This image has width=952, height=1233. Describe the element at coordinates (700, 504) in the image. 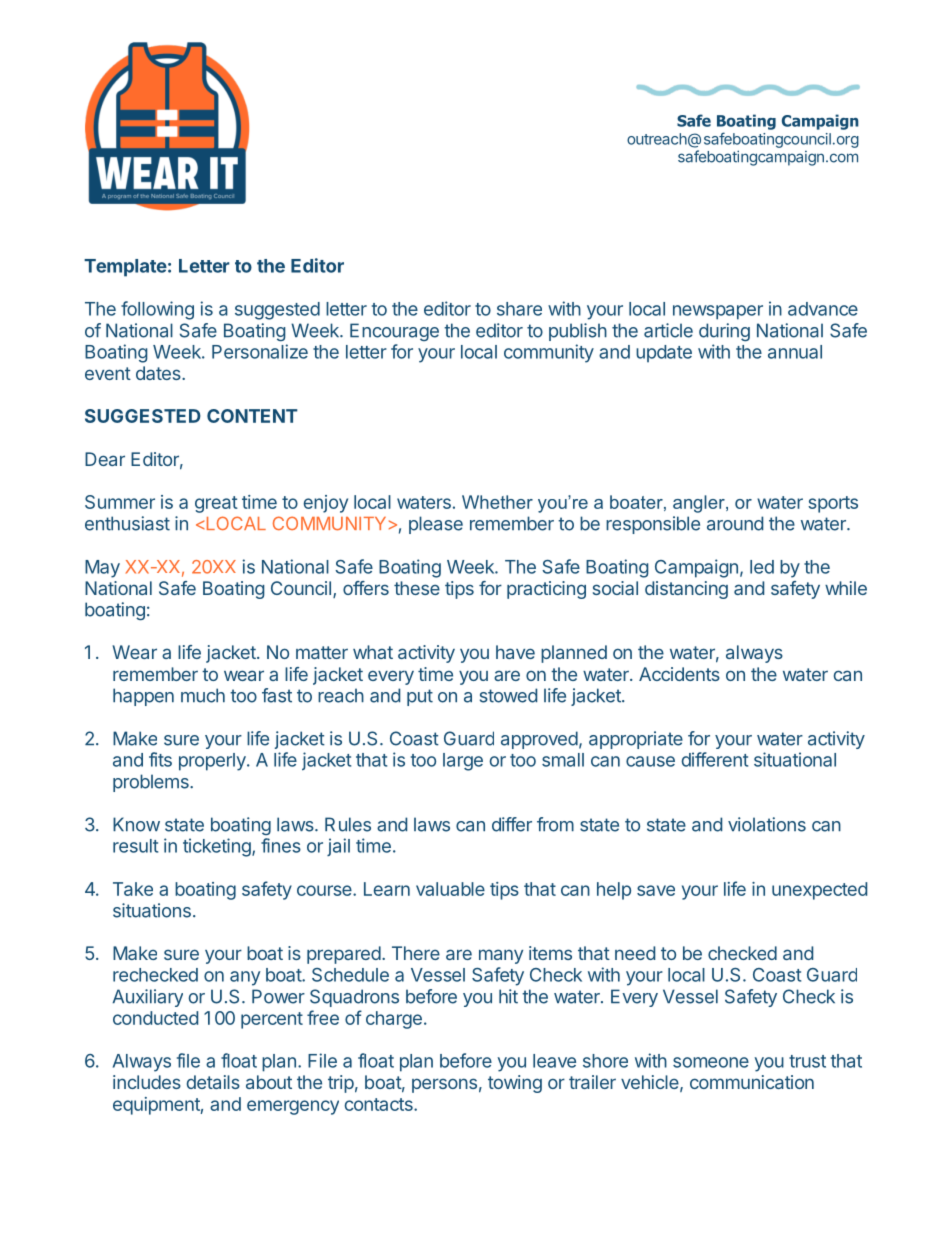

I see `angler` at that location.
